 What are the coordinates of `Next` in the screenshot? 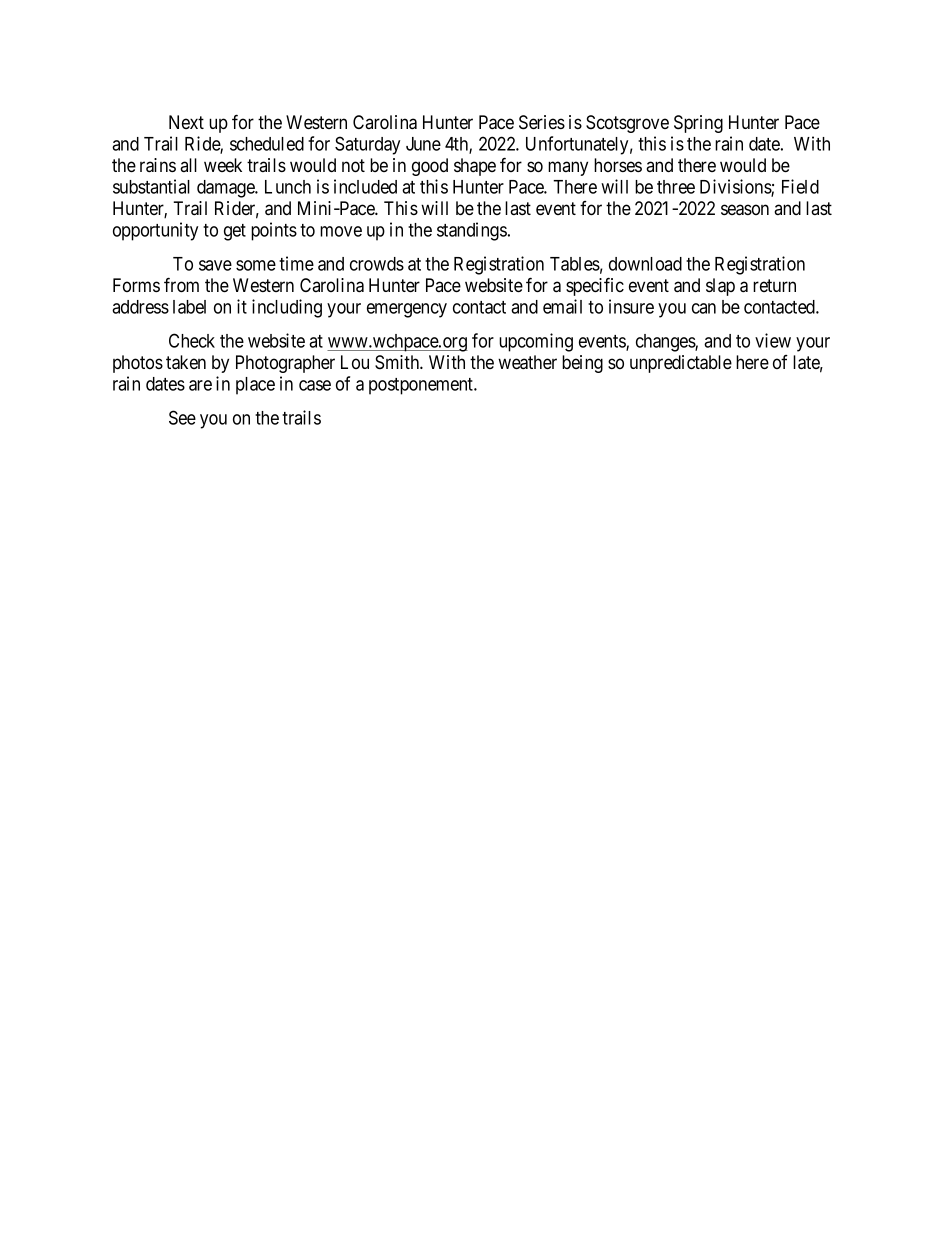 It's located at (186, 122).
